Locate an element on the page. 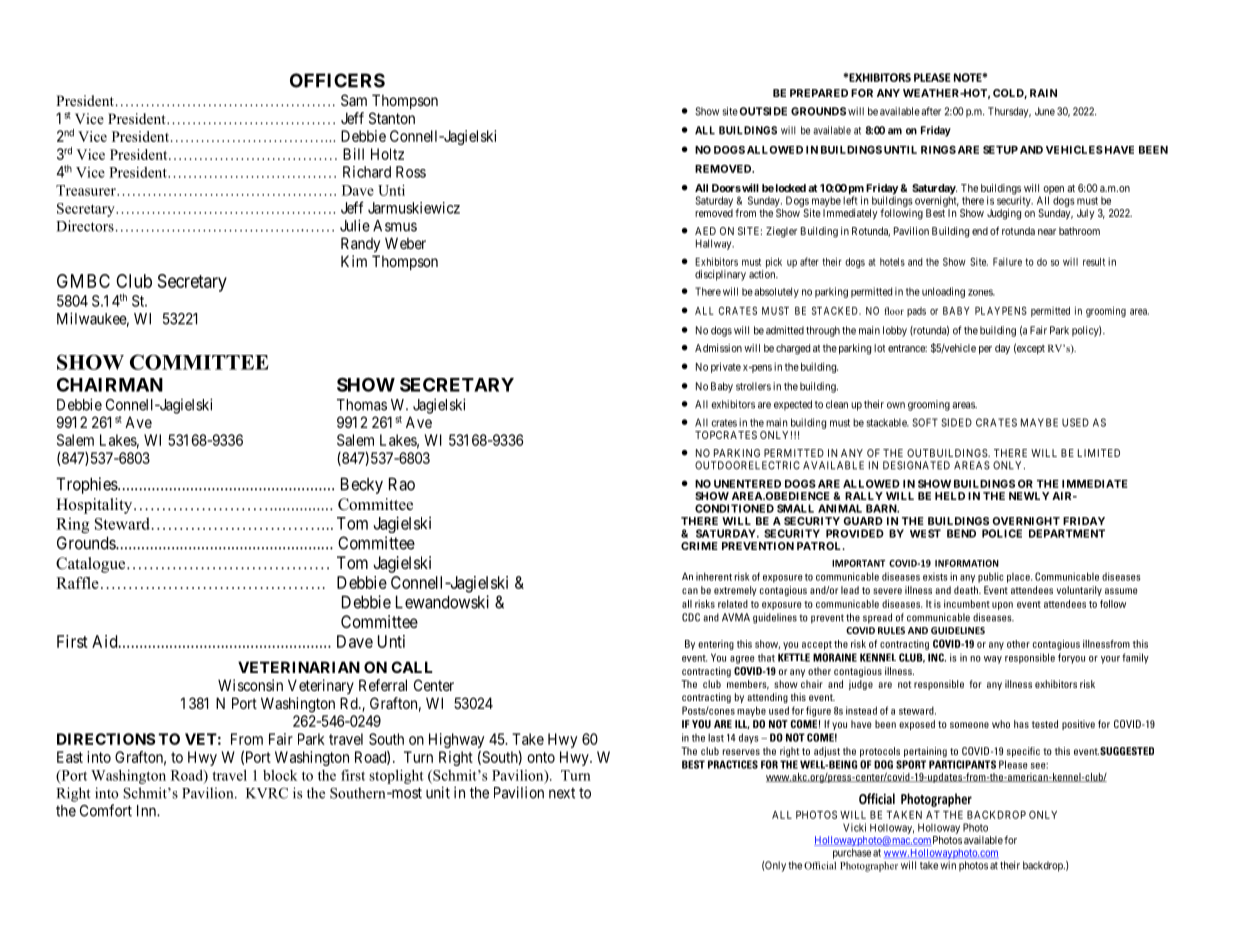 This document has width=1233, height=952. Trophies is located at coordinates (87, 485).
